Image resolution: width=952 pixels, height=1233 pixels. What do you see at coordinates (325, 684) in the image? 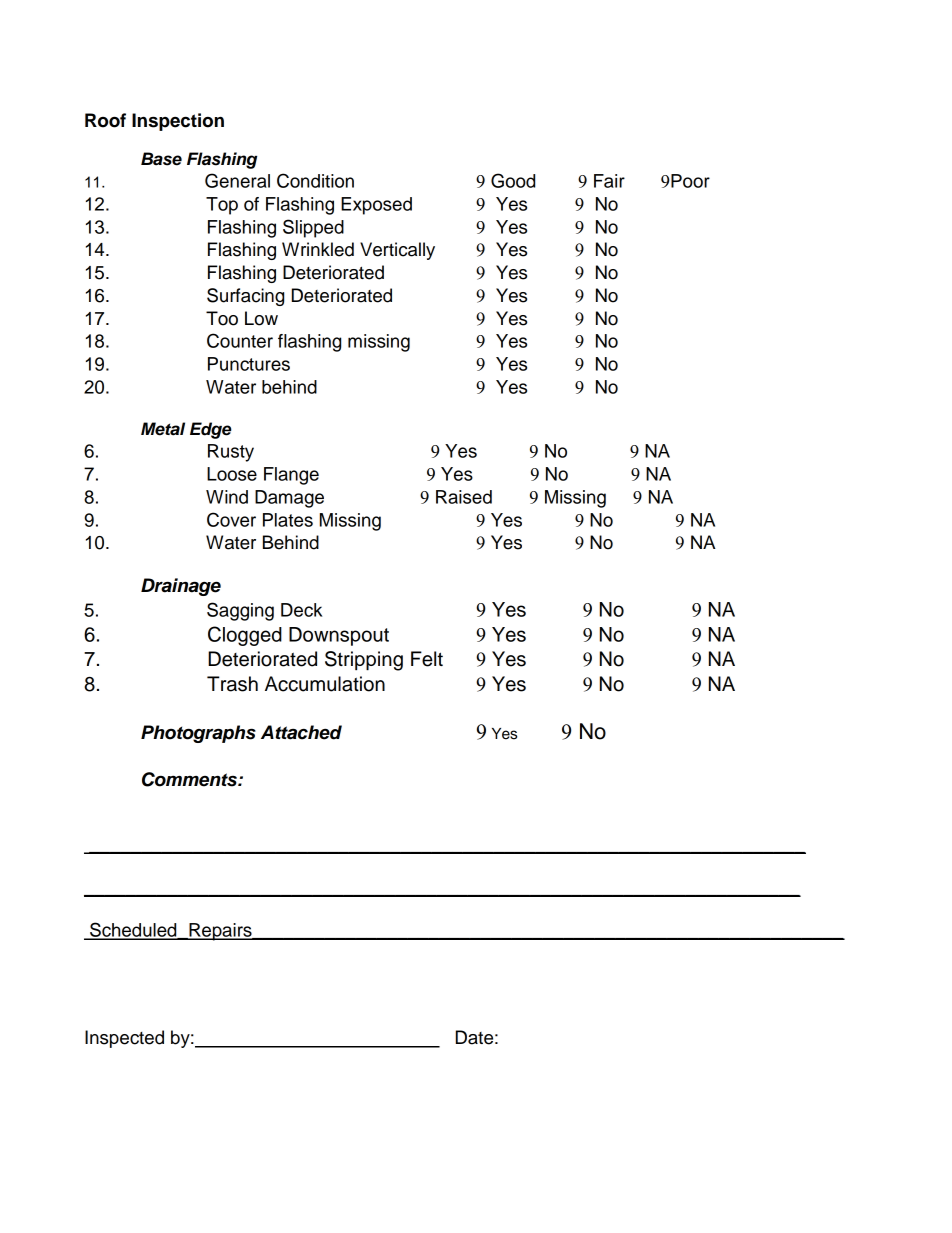
I see `Accumulation` at bounding box center [325, 684].
